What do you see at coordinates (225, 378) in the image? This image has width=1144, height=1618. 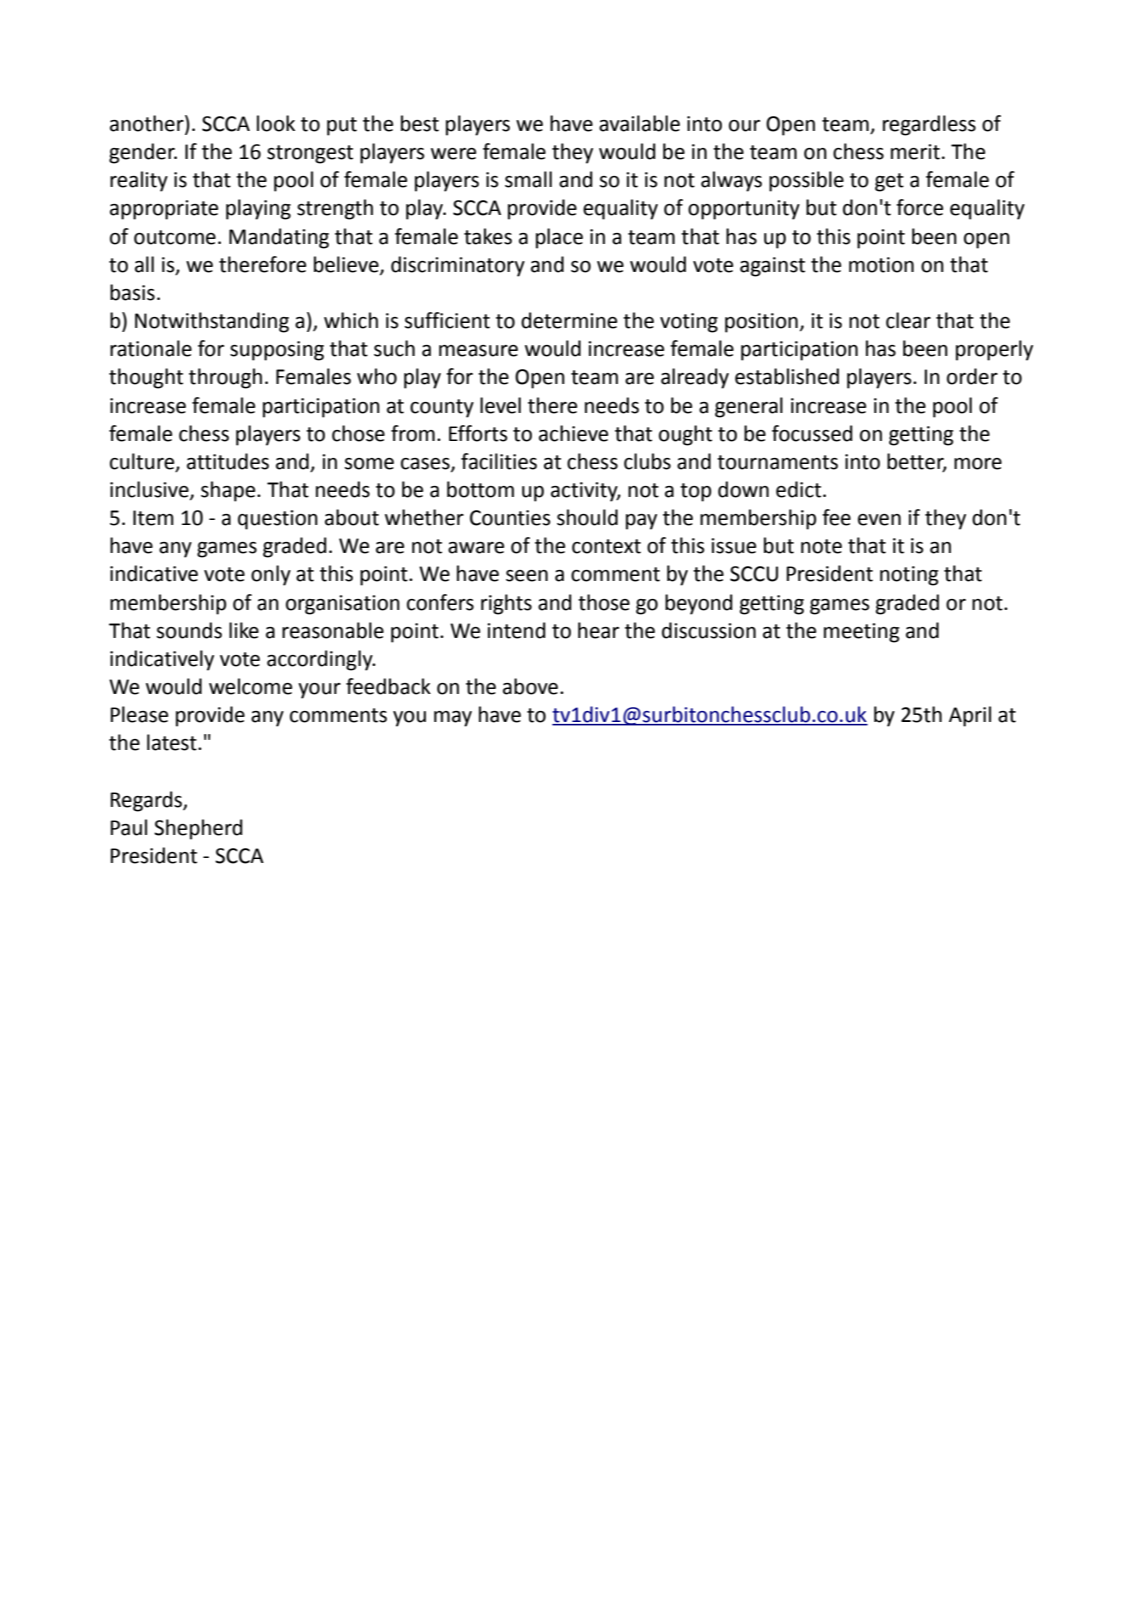 I see `through` at bounding box center [225, 378].
